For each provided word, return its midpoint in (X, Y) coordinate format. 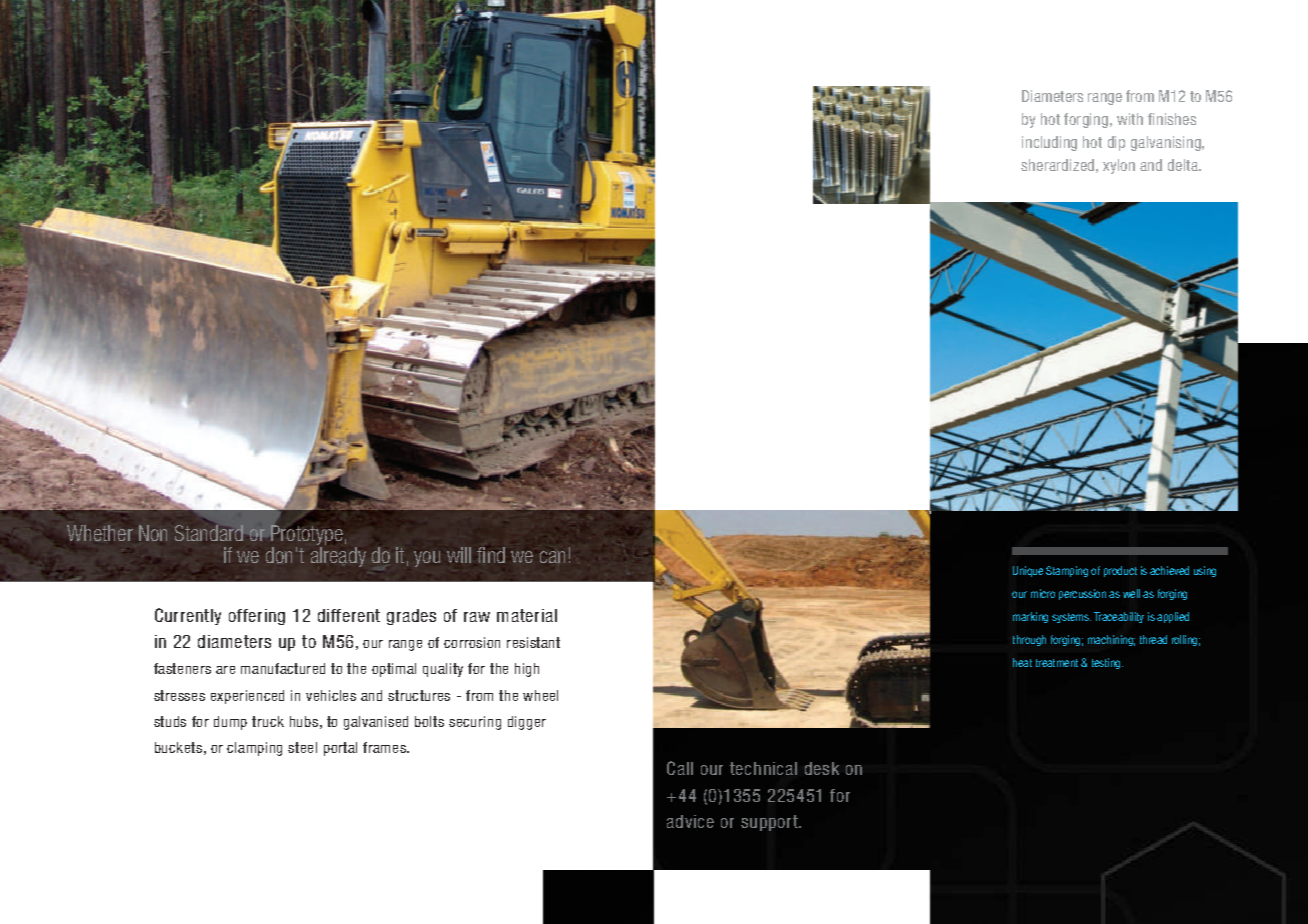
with (1130, 119)
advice (690, 821)
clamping (254, 749)
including (1049, 143)
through (1029, 640)
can (552, 557)
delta (1184, 165)
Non (153, 533)
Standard (209, 533)
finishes (1172, 119)
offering (257, 617)
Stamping (1067, 571)
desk (822, 768)
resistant (533, 642)
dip (1116, 143)
